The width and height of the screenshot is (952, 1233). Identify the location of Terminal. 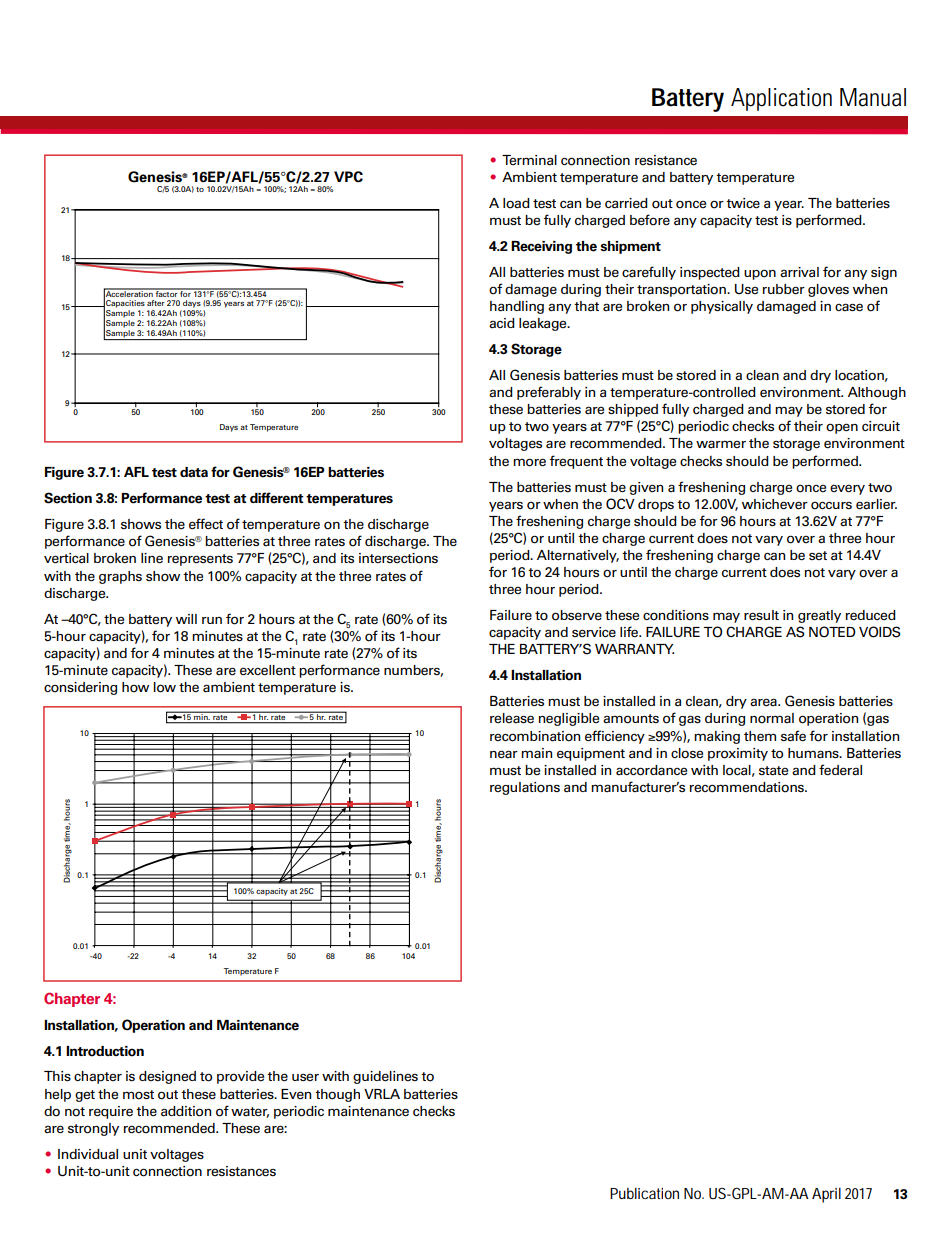
(529, 160).
